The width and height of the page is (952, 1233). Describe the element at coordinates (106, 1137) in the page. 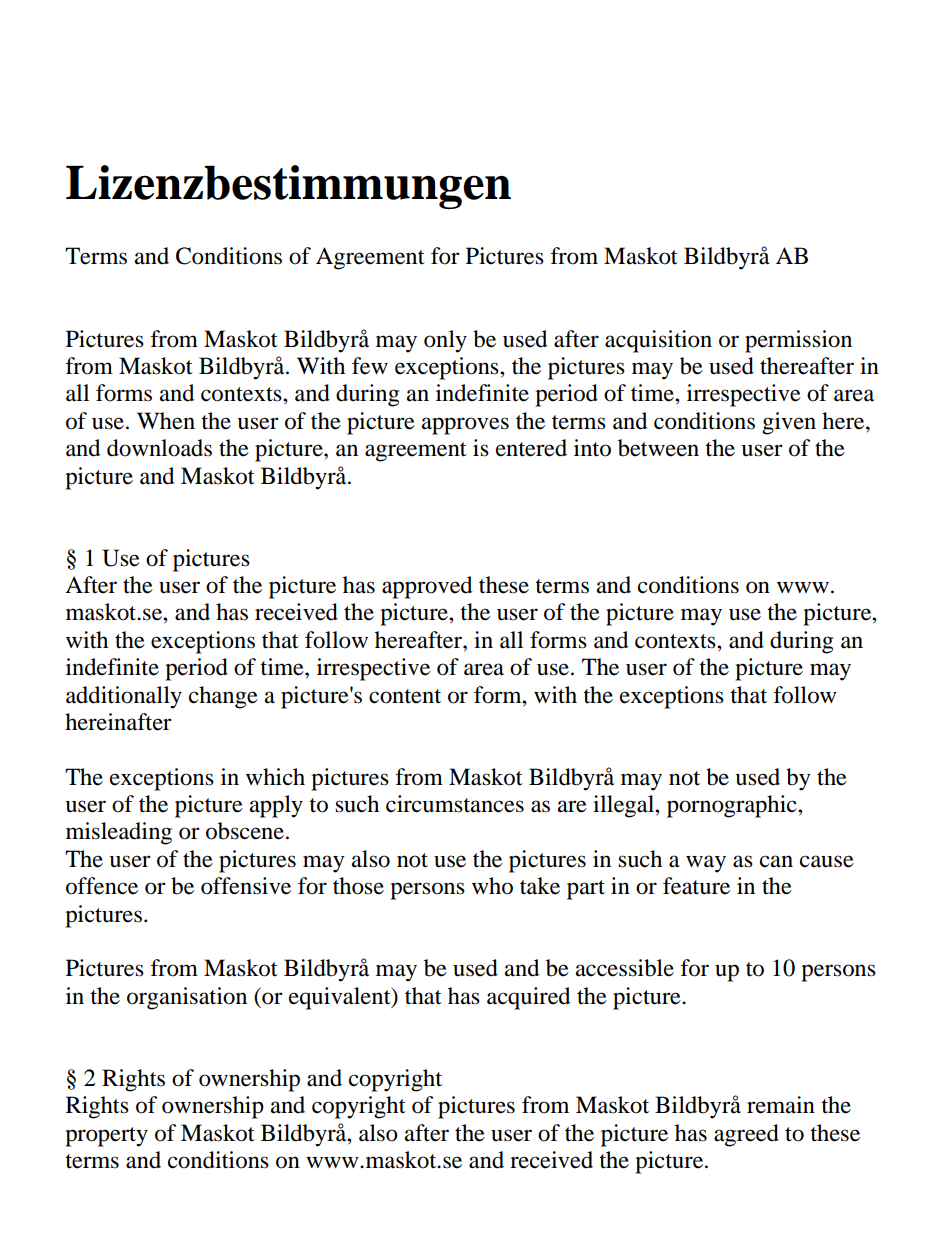

I see `property` at that location.
